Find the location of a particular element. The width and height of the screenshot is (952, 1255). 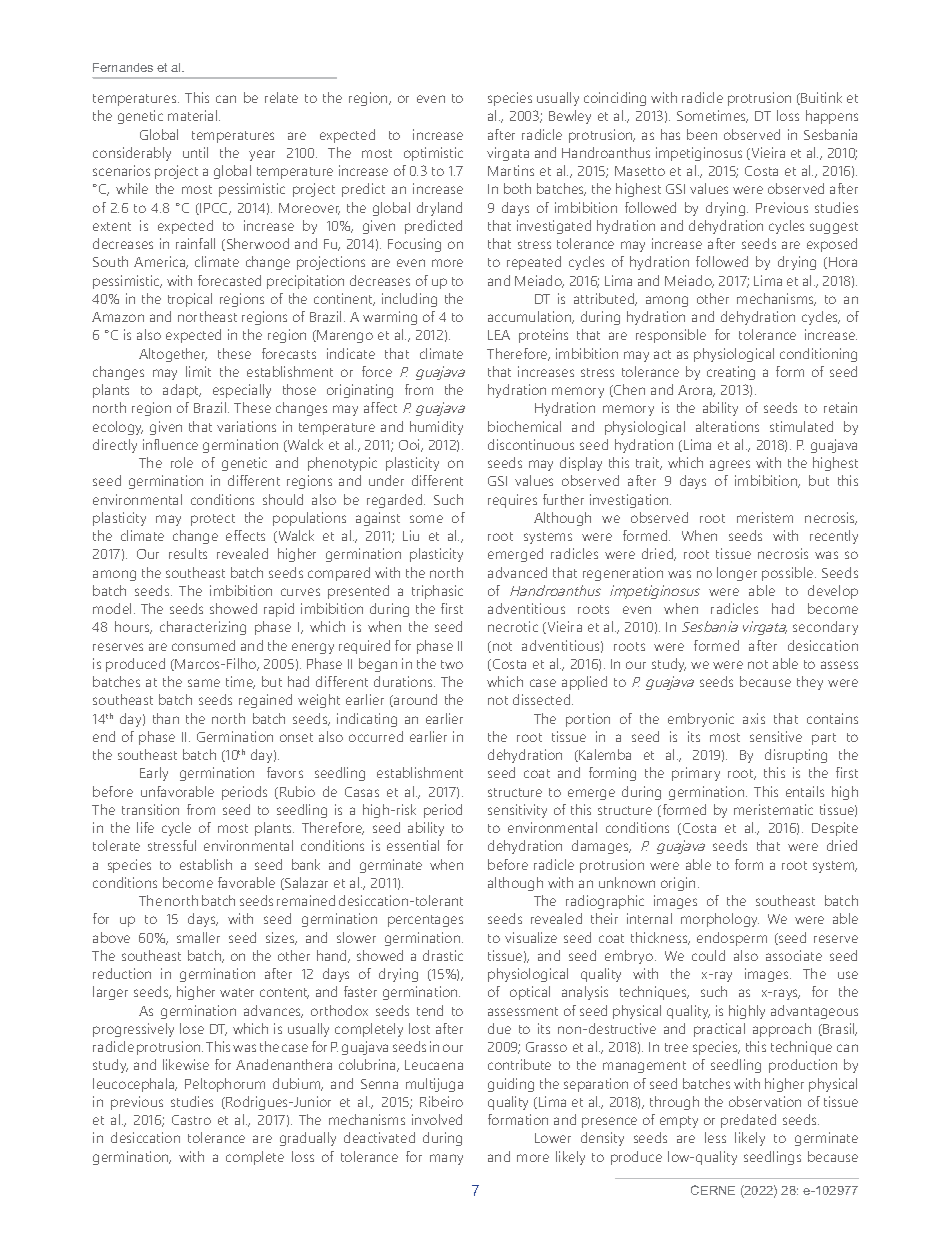

alterations is located at coordinates (727, 426).
